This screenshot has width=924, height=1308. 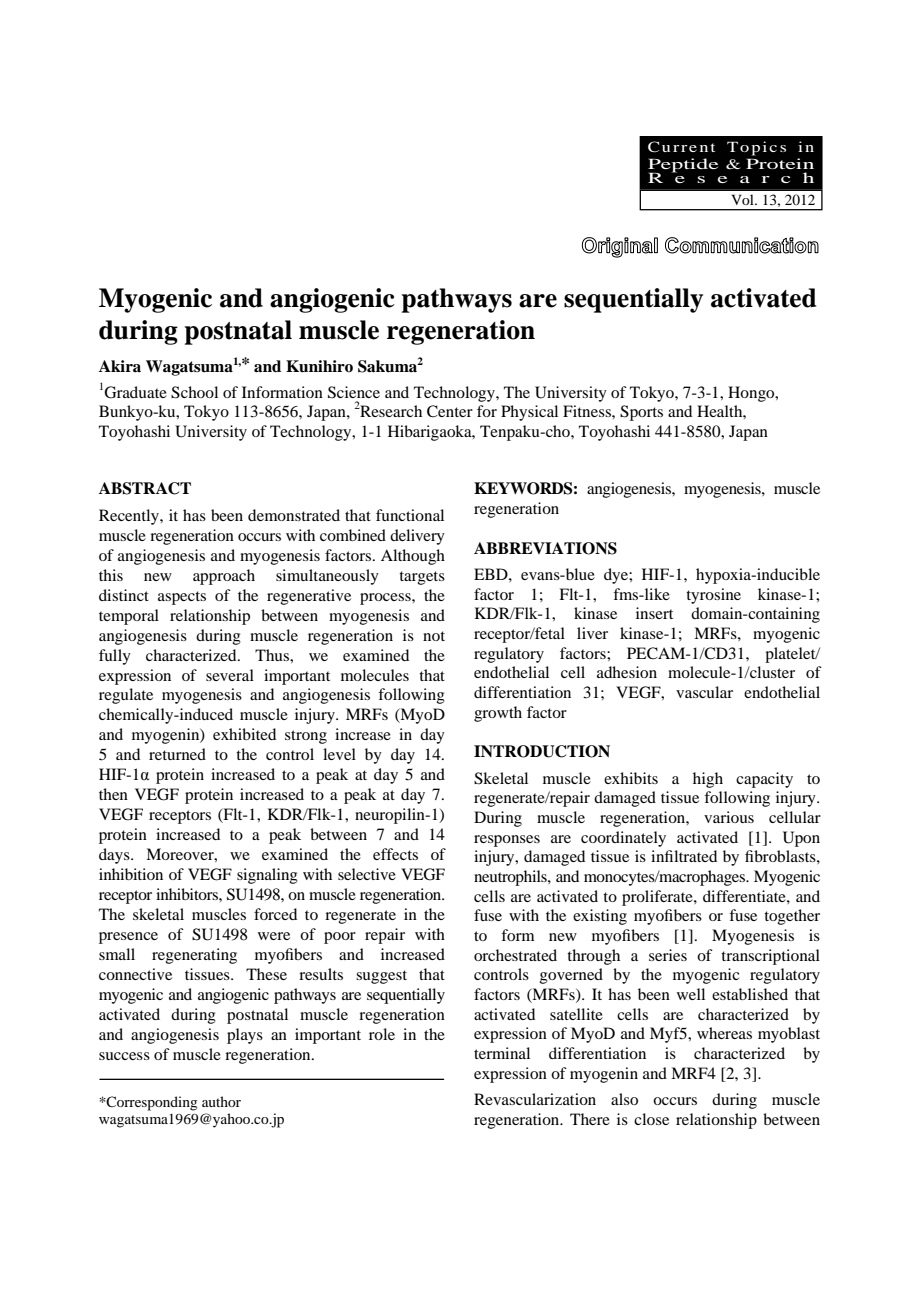 What do you see at coordinates (177, 754) in the screenshot?
I see `returned` at bounding box center [177, 754].
